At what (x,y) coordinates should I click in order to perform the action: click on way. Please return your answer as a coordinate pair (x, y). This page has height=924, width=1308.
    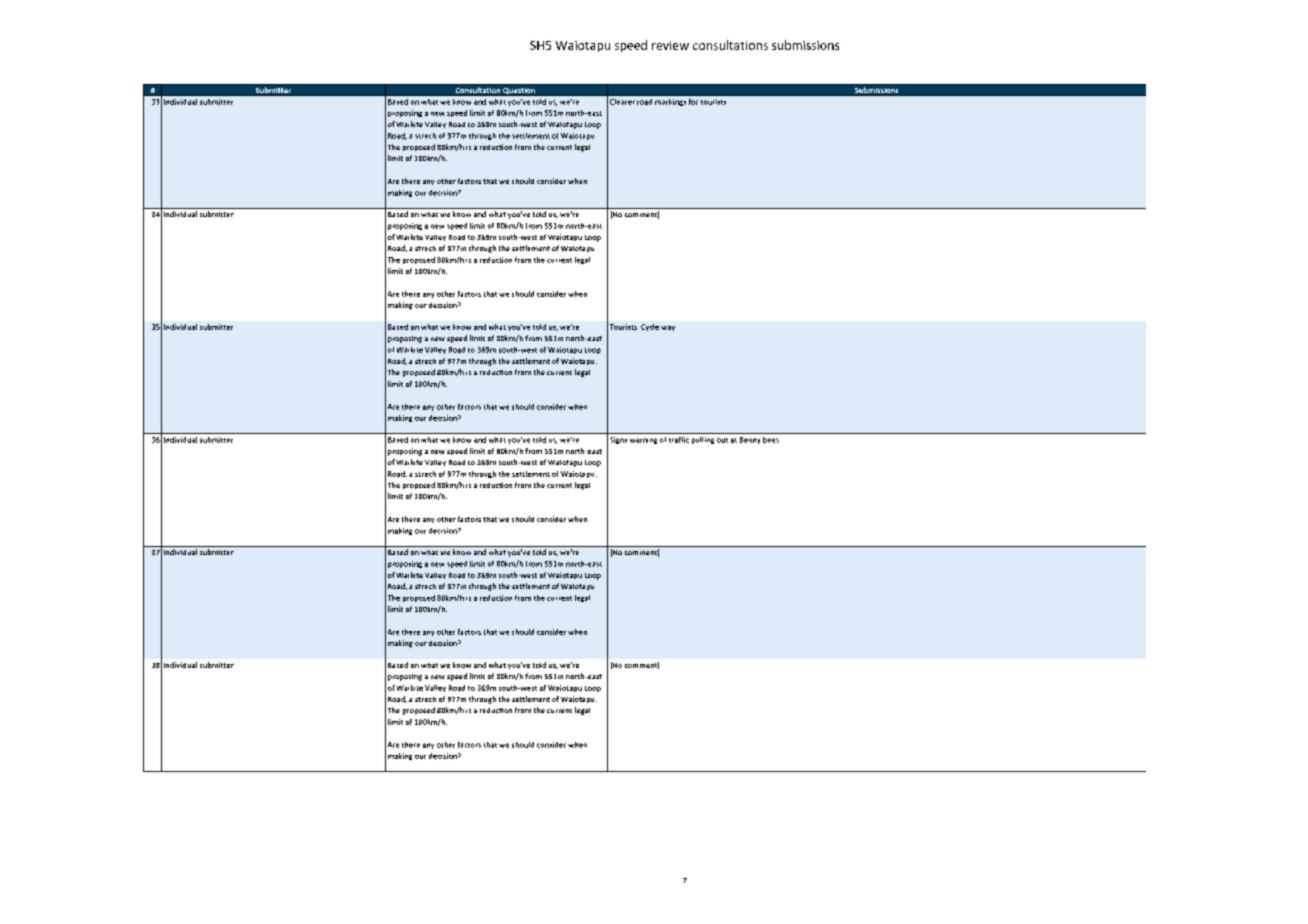
    Looking at the image, I should click on (668, 328).
